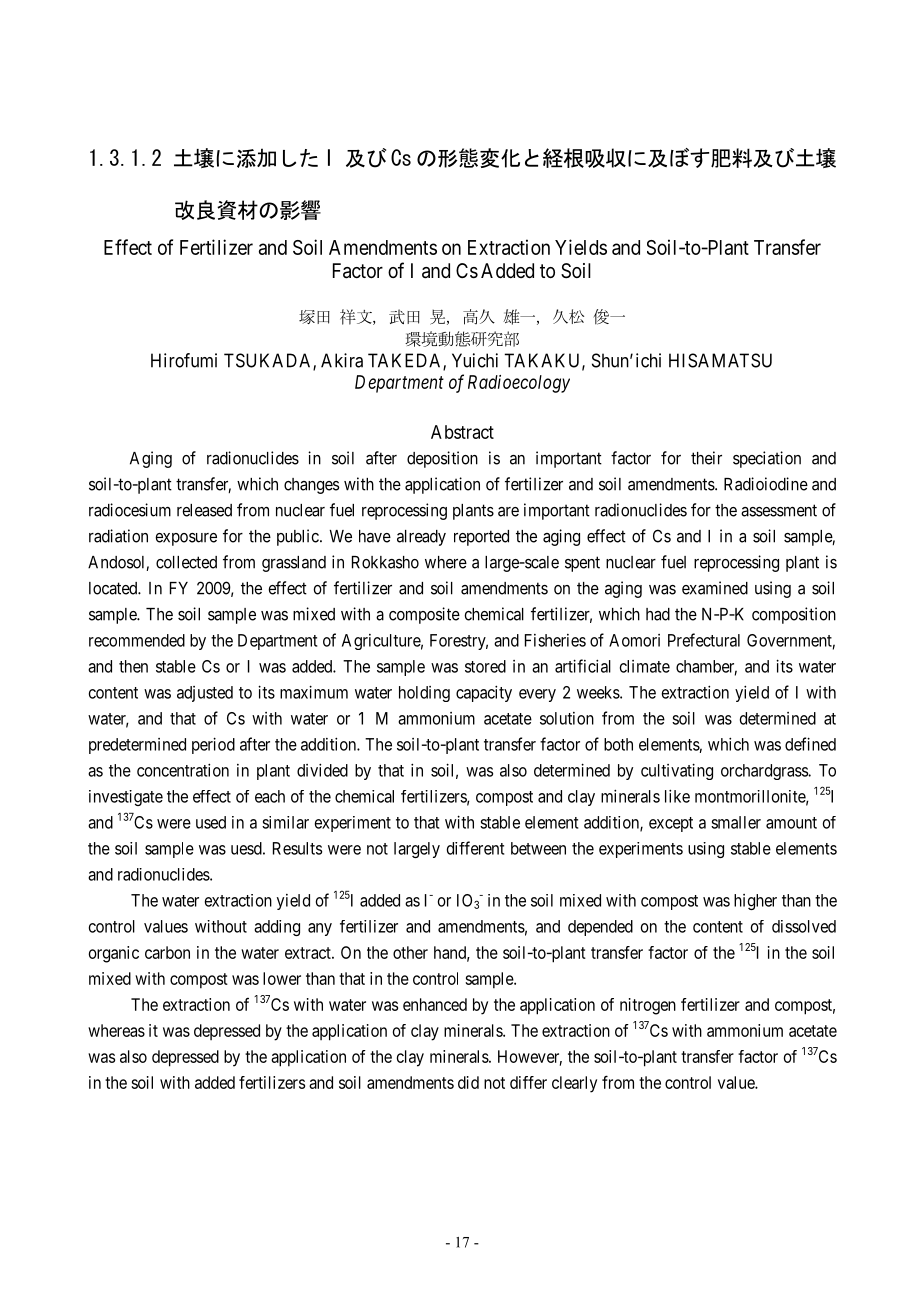 This screenshot has height=1308, width=924. I want to click on their, so click(706, 458).
